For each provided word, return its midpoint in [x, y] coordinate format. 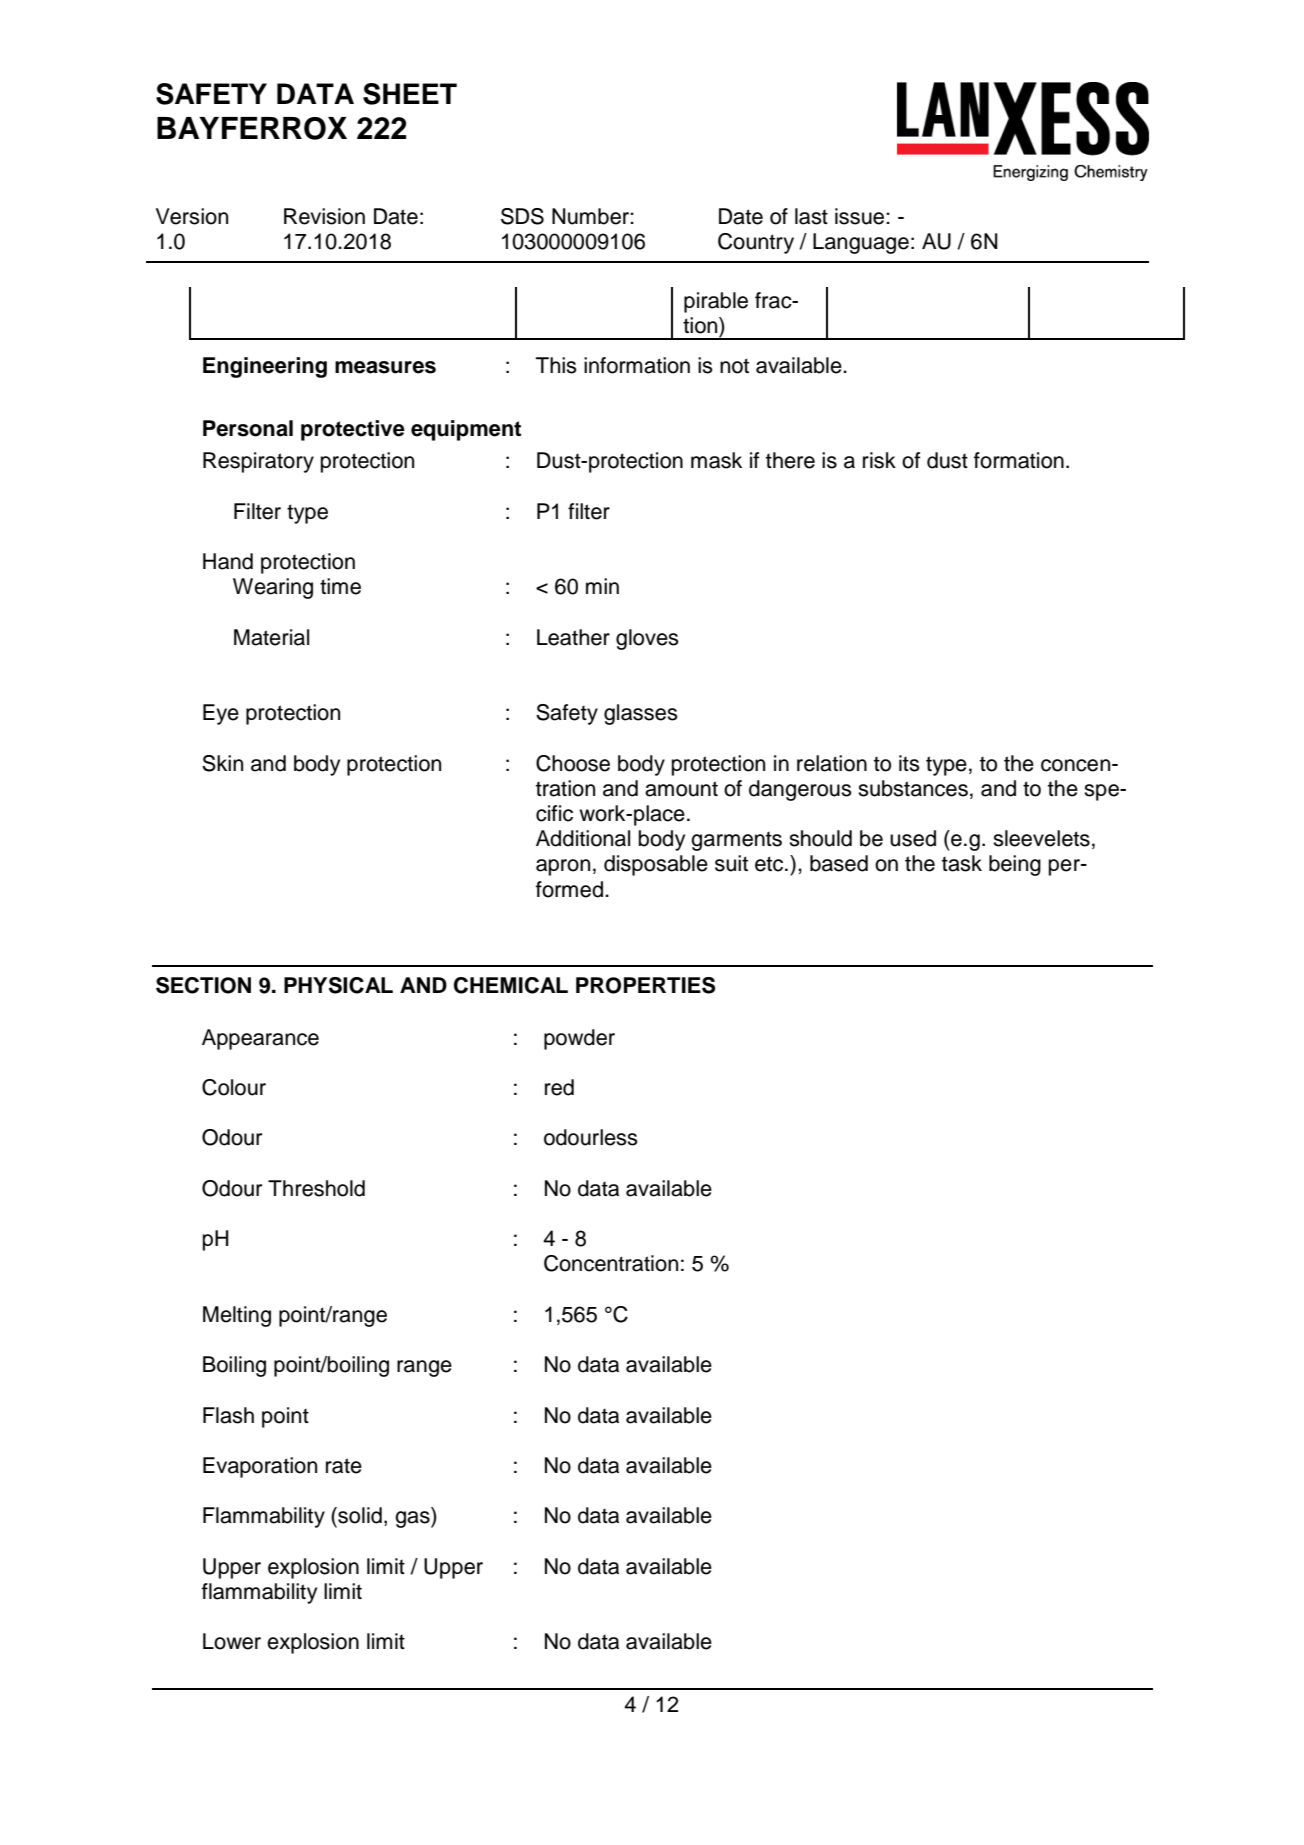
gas [413, 1519]
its [909, 763]
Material [271, 637]
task [962, 863]
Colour [234, 1087]
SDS [522, 216]
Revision [324, 216]
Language [861, 243]
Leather [573, 637]
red [559, 1087]
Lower [232, 1641]
